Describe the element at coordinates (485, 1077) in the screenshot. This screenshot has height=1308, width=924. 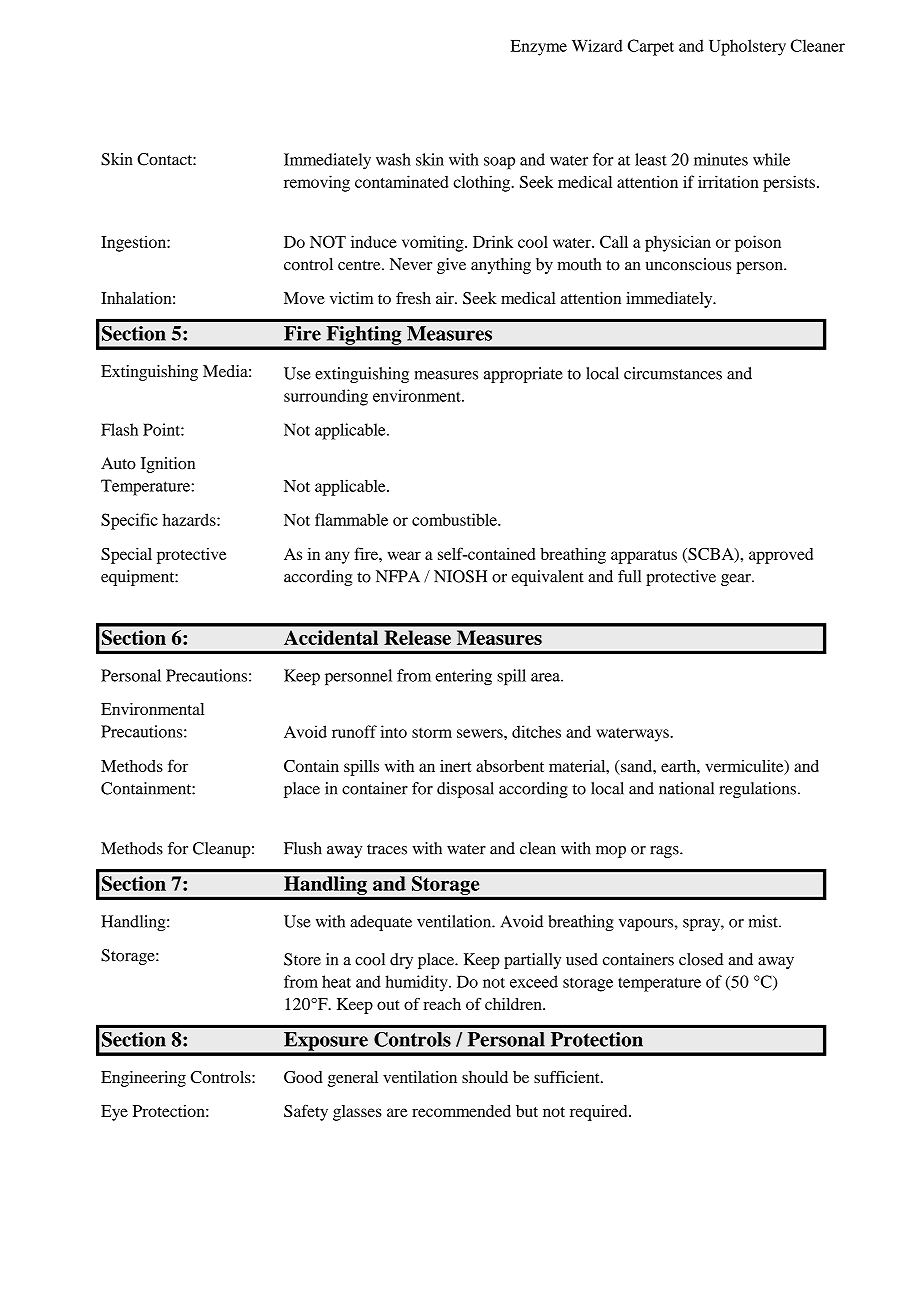
I see `should` at that location.
